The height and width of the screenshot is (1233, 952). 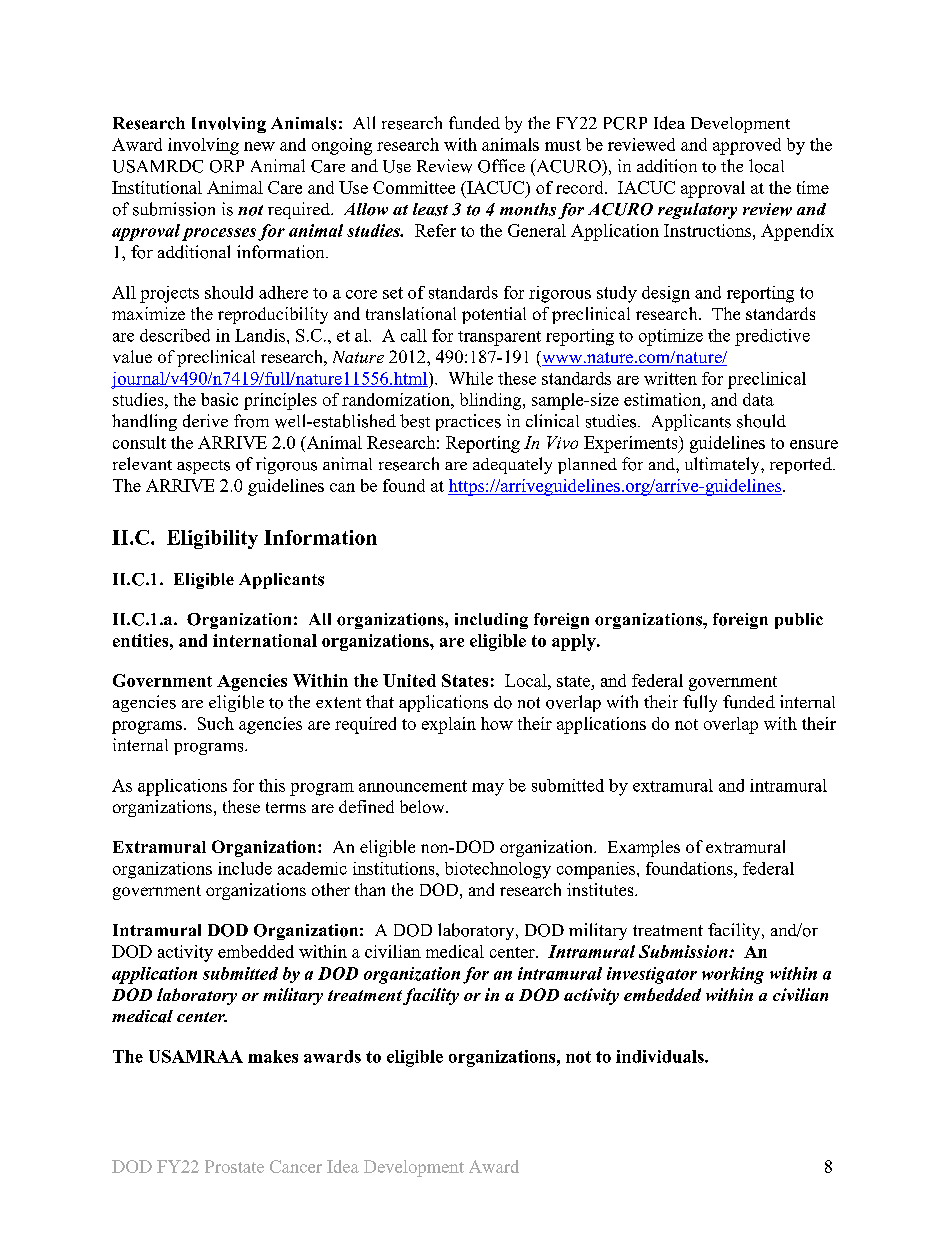 What do you see at coordinates (449, 725) in the screenshot?
I see `explain` at bounding box center [449, 725].
